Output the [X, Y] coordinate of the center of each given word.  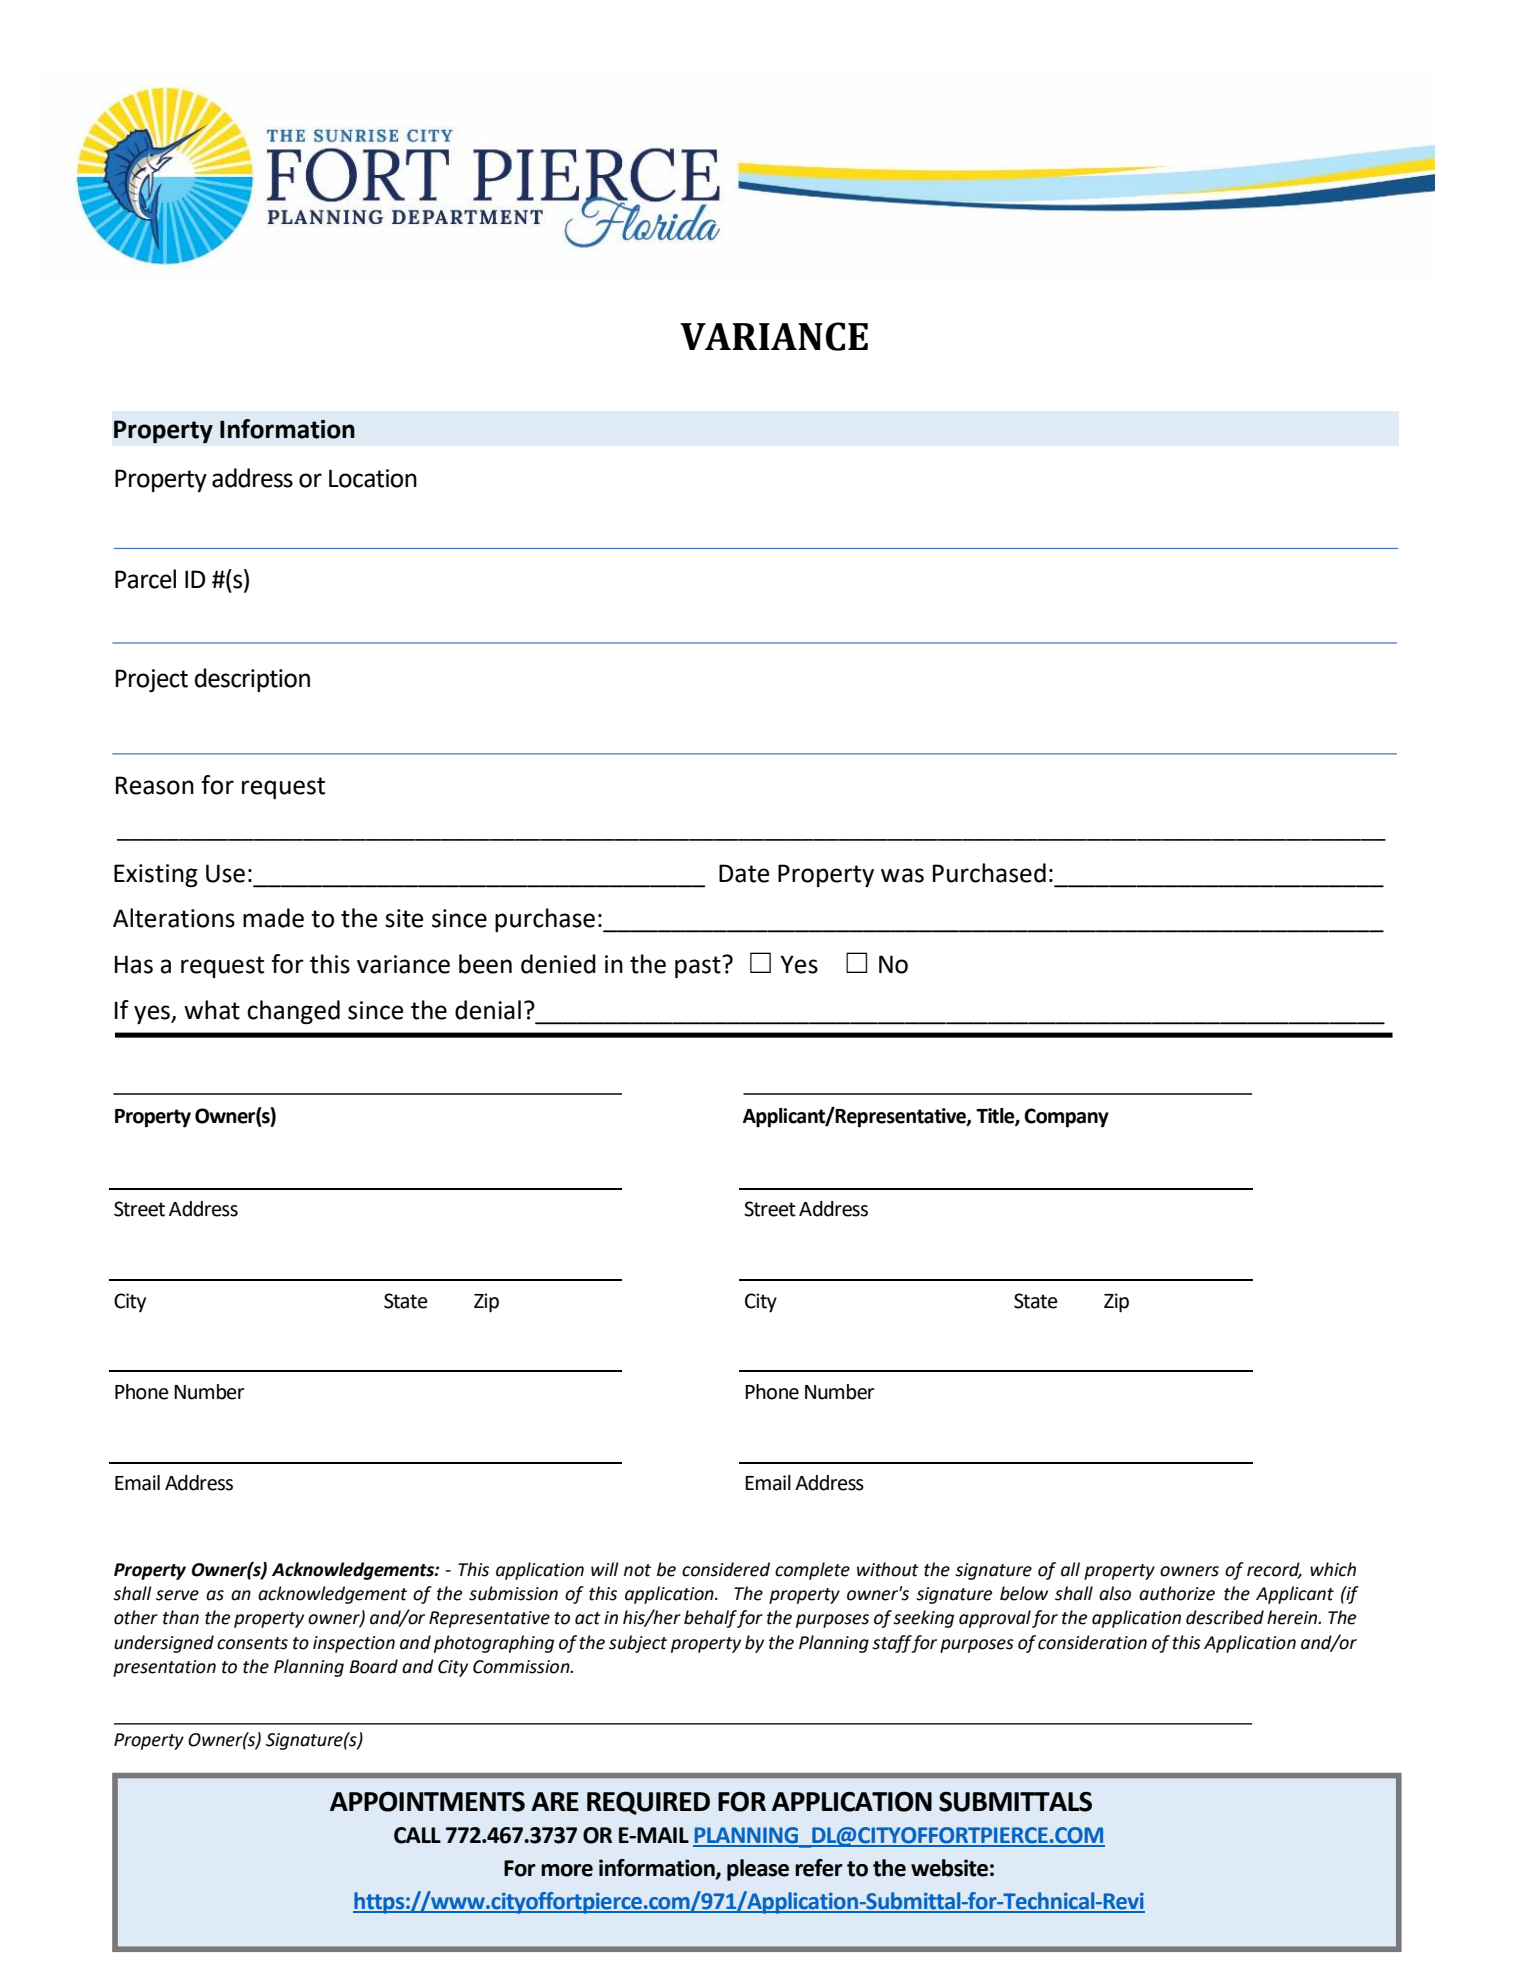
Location [373, 478]
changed [293, 1012]
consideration [1092, 1642]
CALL [417, 1835]
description [252, 680]
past [699, 967]
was [902, 875]
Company [1066, 1118]
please [758, 1870]
